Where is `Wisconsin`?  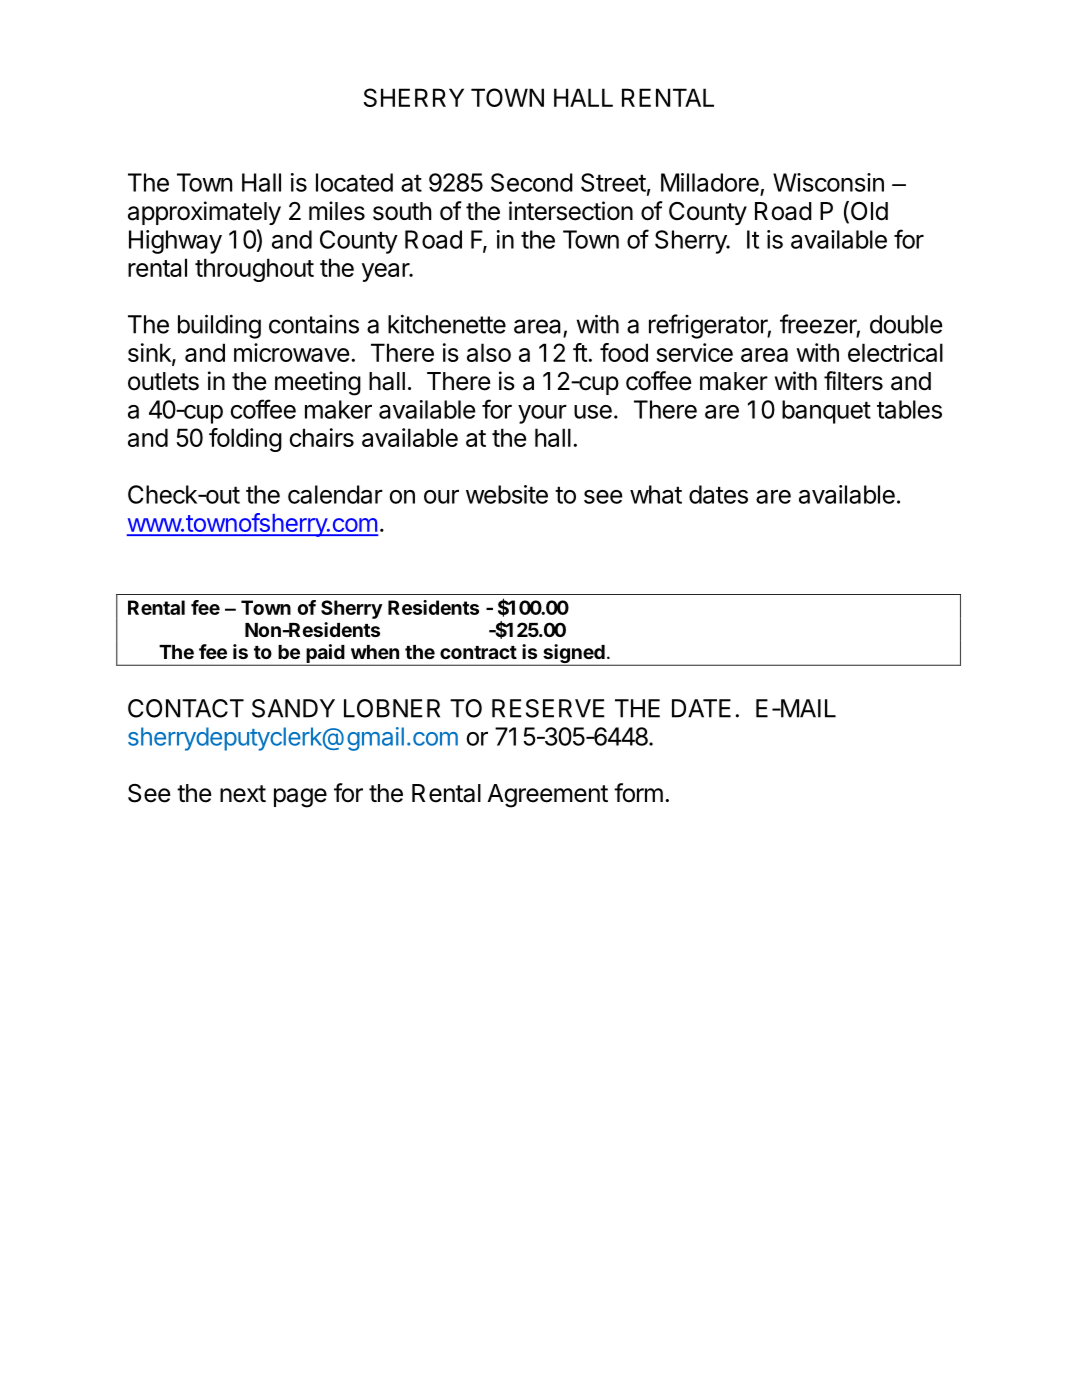
Wisconsin is located at coordinates (828, 182).
